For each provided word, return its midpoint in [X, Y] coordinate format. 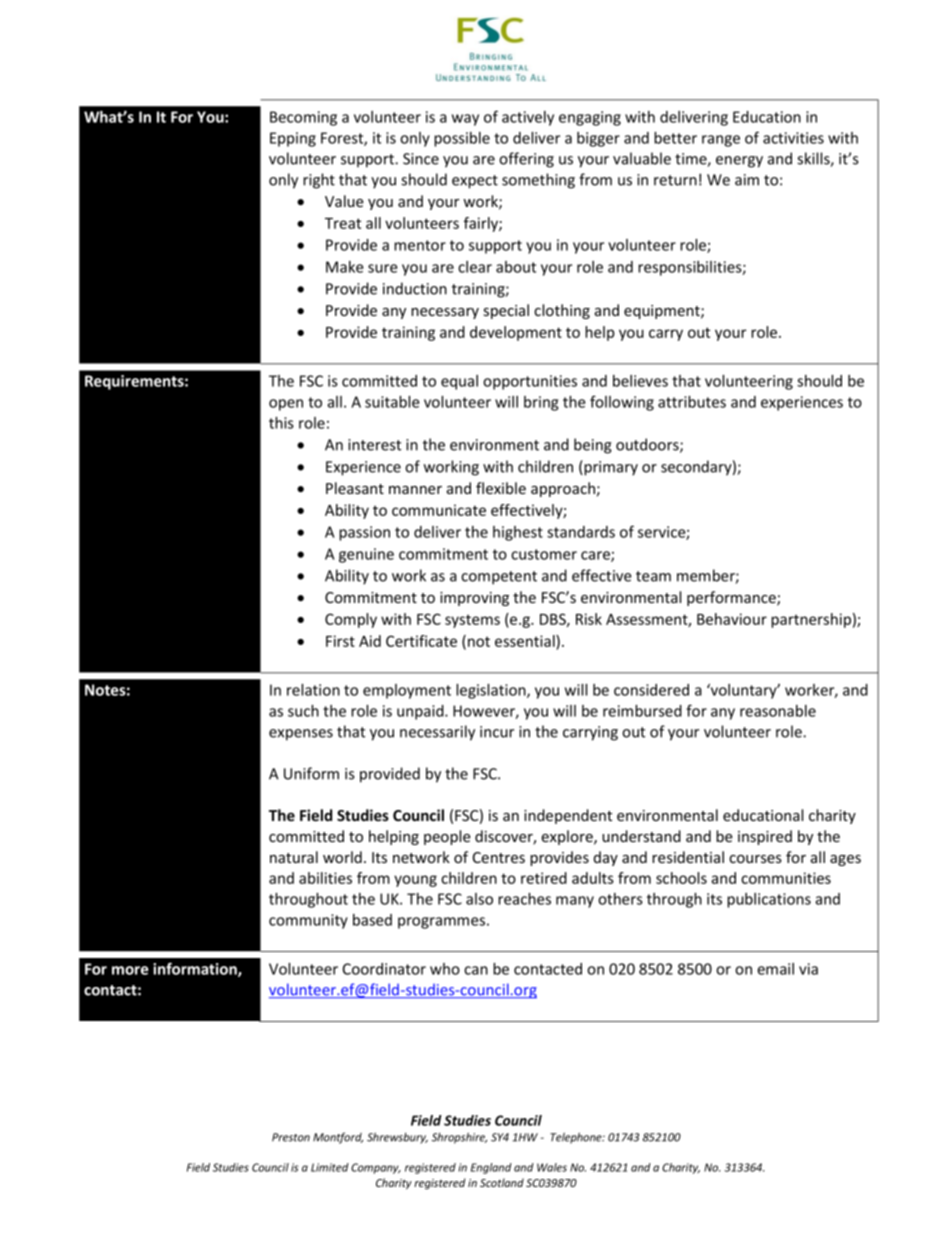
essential [526, 641]
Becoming [303, 118]
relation [313, 690]
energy [739, 162]
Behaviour [732, 619]
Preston [291, 1137]
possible [462, 139]
